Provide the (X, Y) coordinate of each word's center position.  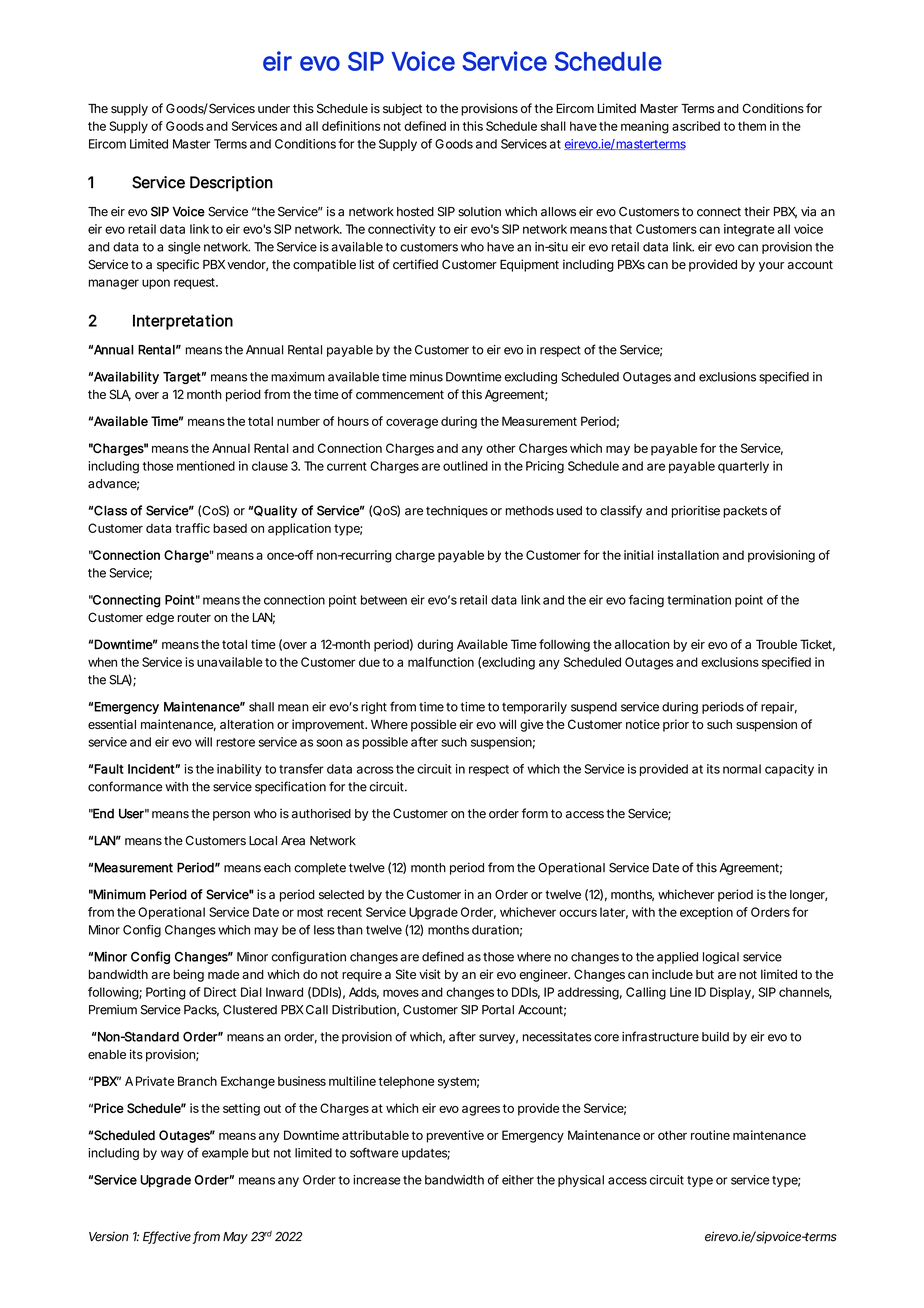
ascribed (696, 126)
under (274, 109)
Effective (167, 1237)
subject (402, 109)
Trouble (776, 644)
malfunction (441, 662)
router (194, 617)
